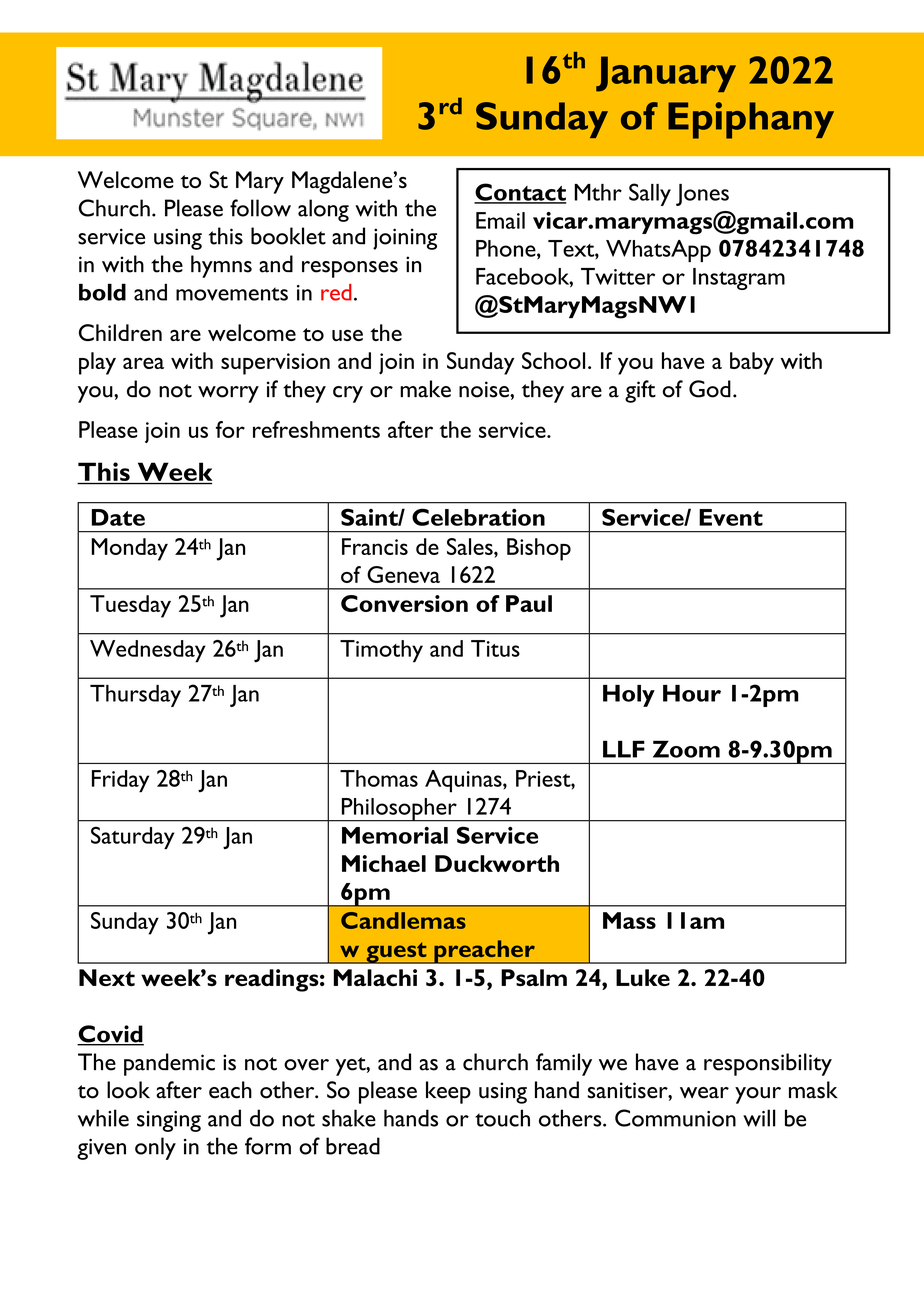 Image resolution: width=924 pixels, height=1308 pixels. What do you see at coordinates (520, 193) in the page?
I see `Contact` at bounding box center [520, 193].
